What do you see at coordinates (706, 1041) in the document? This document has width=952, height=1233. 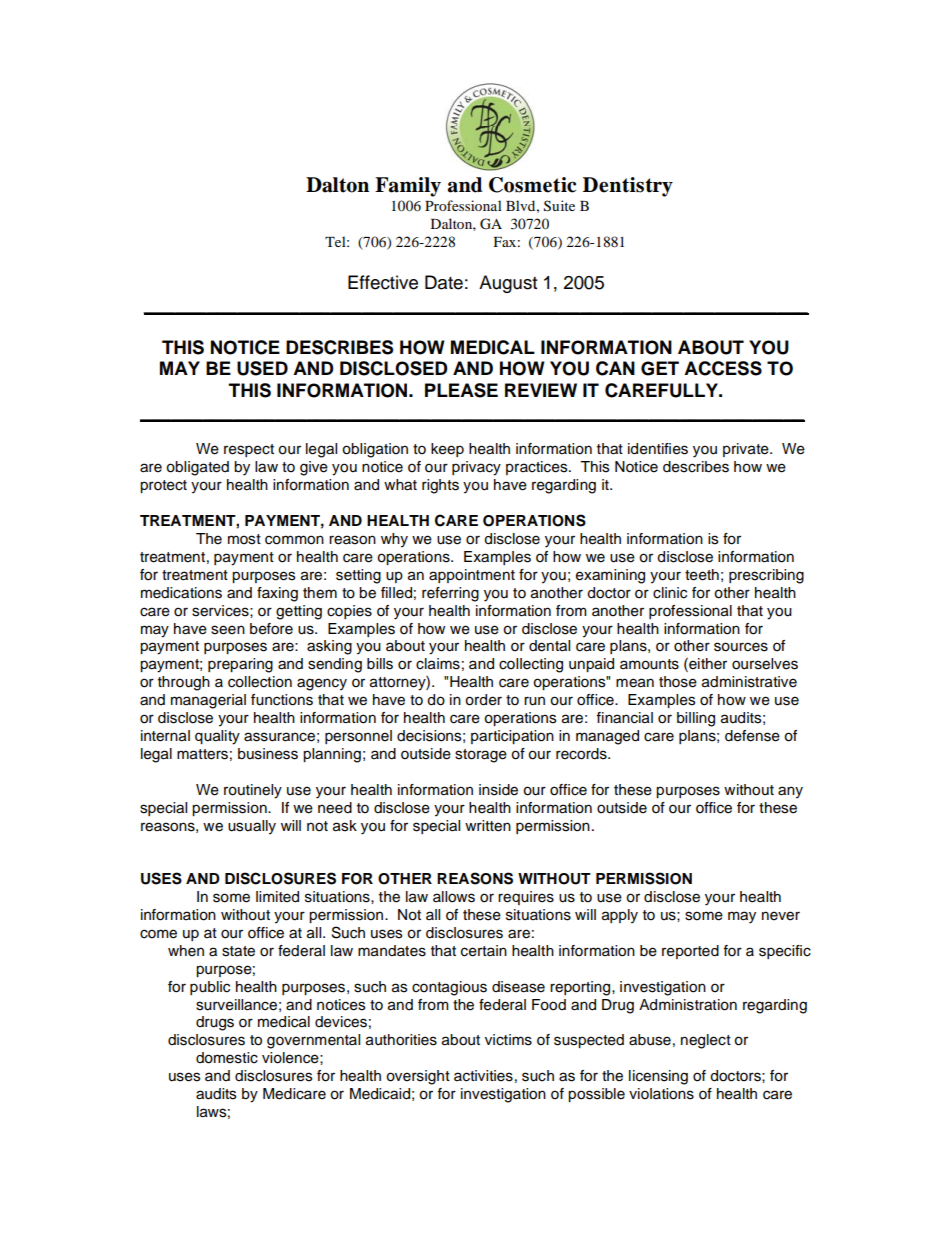 I see `neglect` at bounding box center [706, 1041].
